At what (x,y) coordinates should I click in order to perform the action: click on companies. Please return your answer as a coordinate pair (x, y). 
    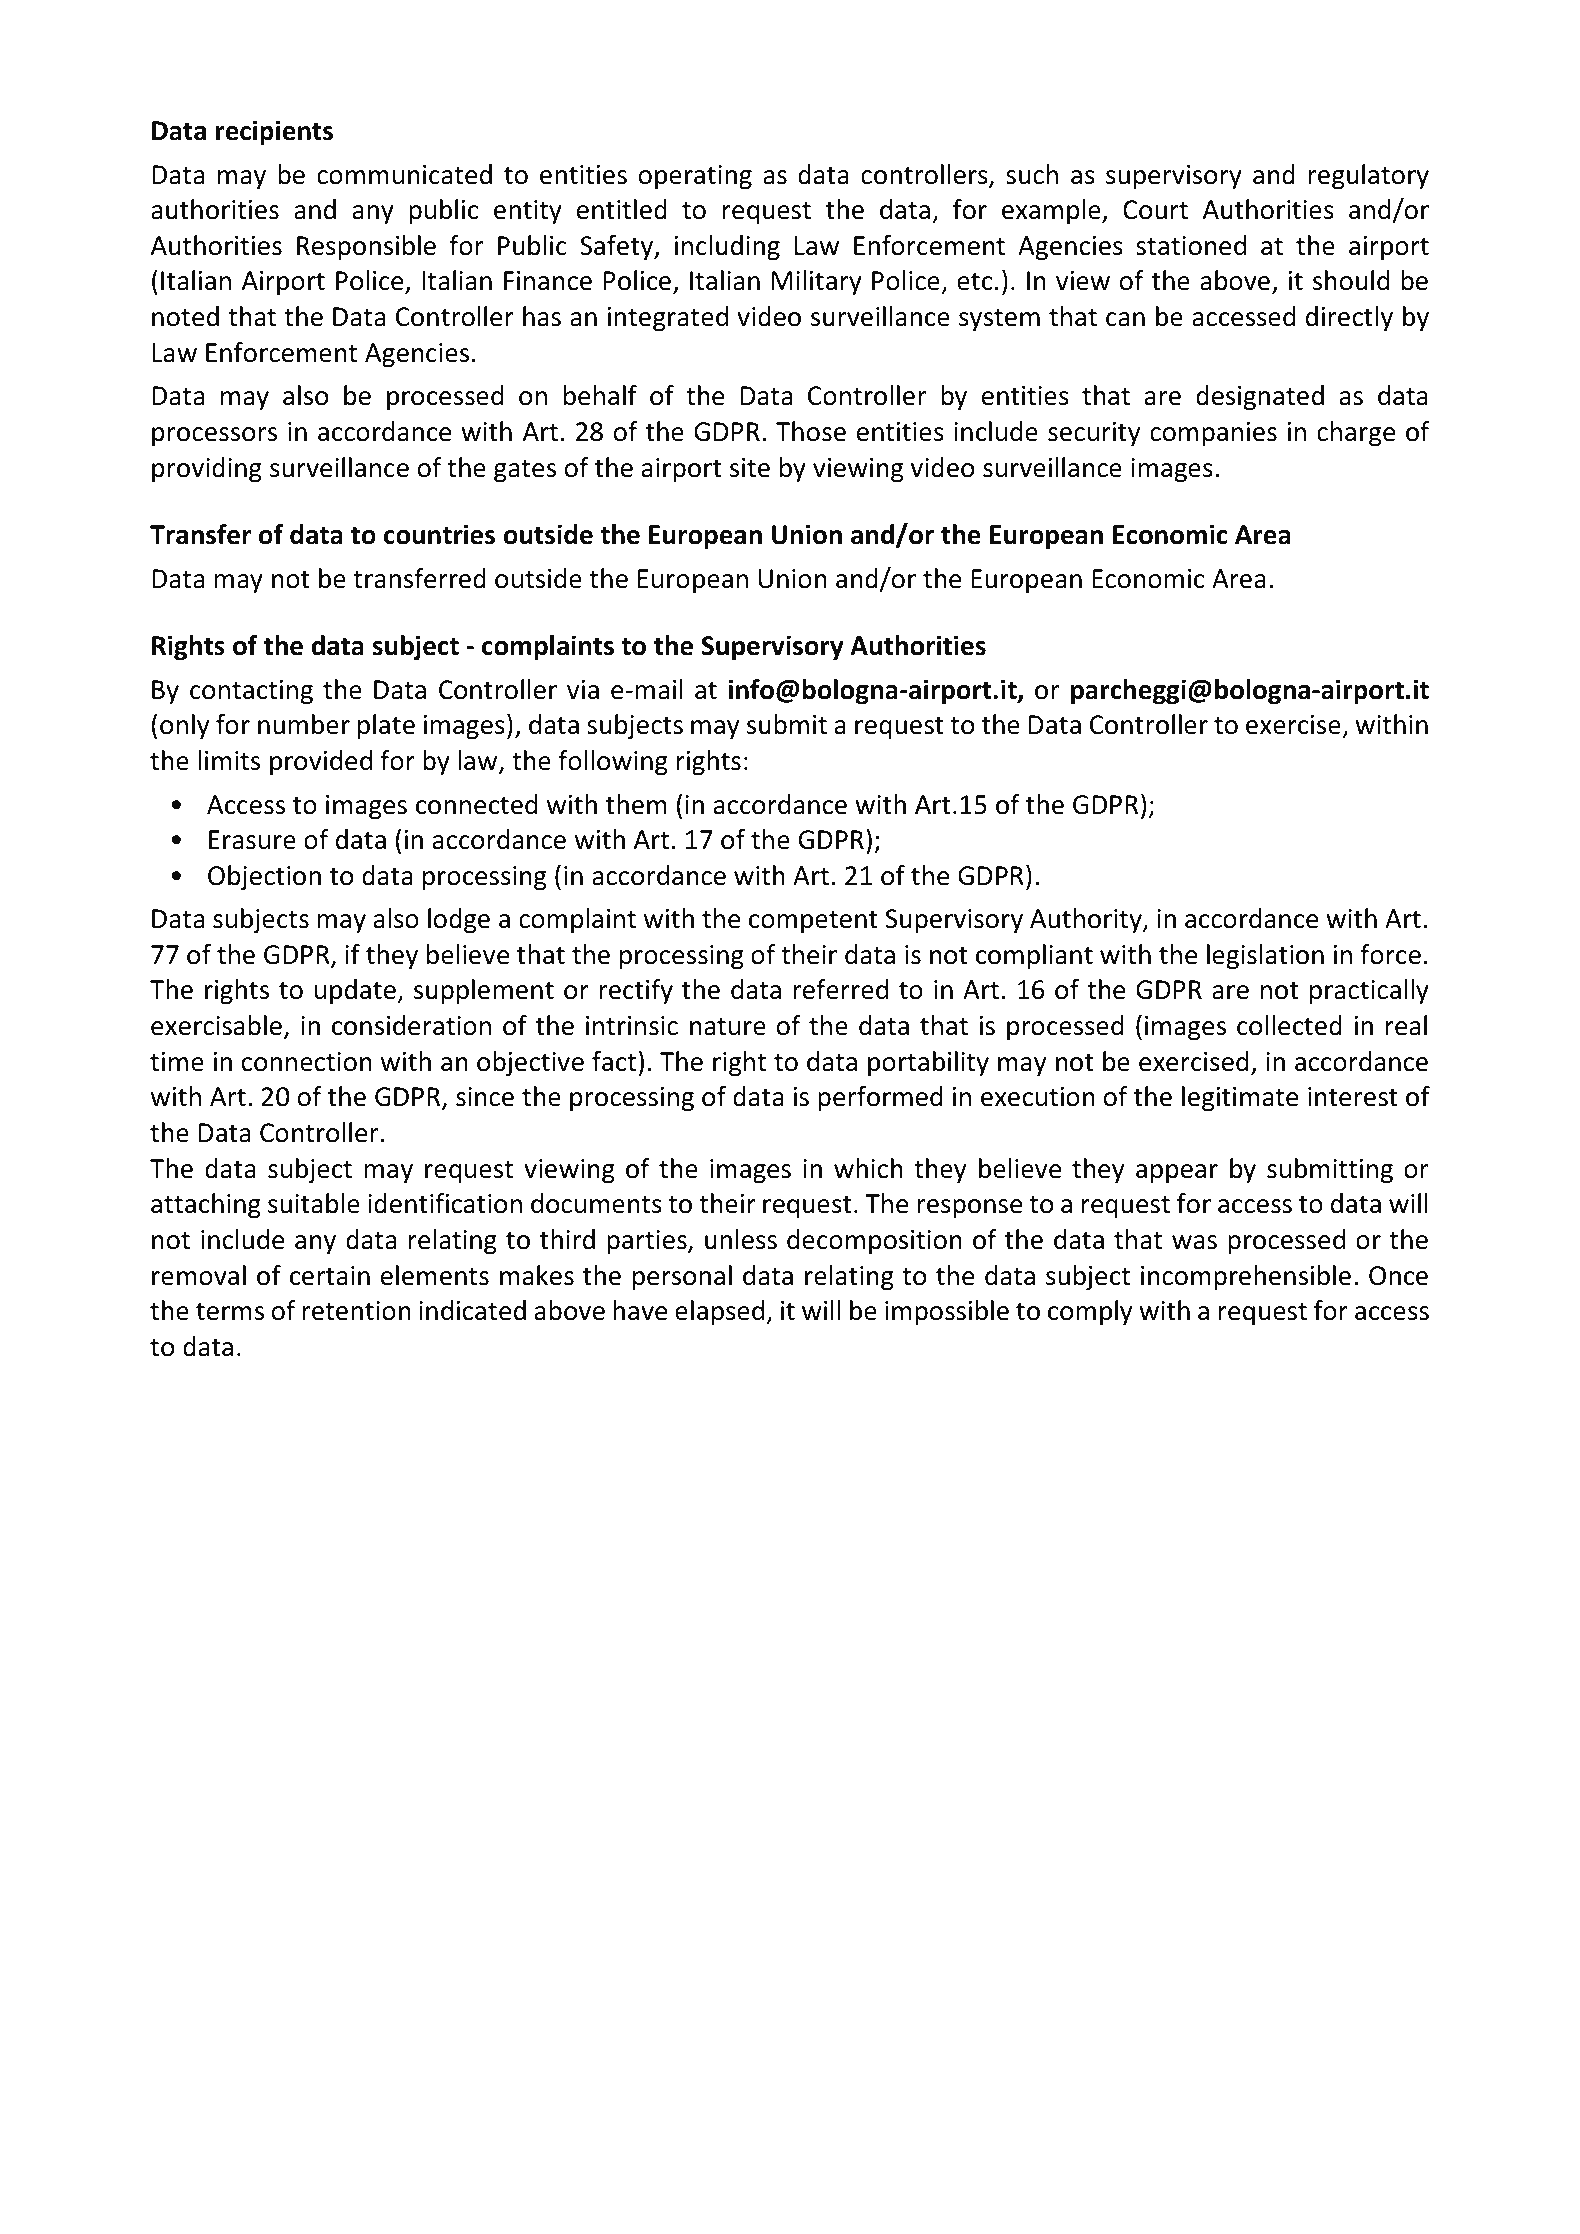
    Looking at the image, I should click on (1213, 434).
